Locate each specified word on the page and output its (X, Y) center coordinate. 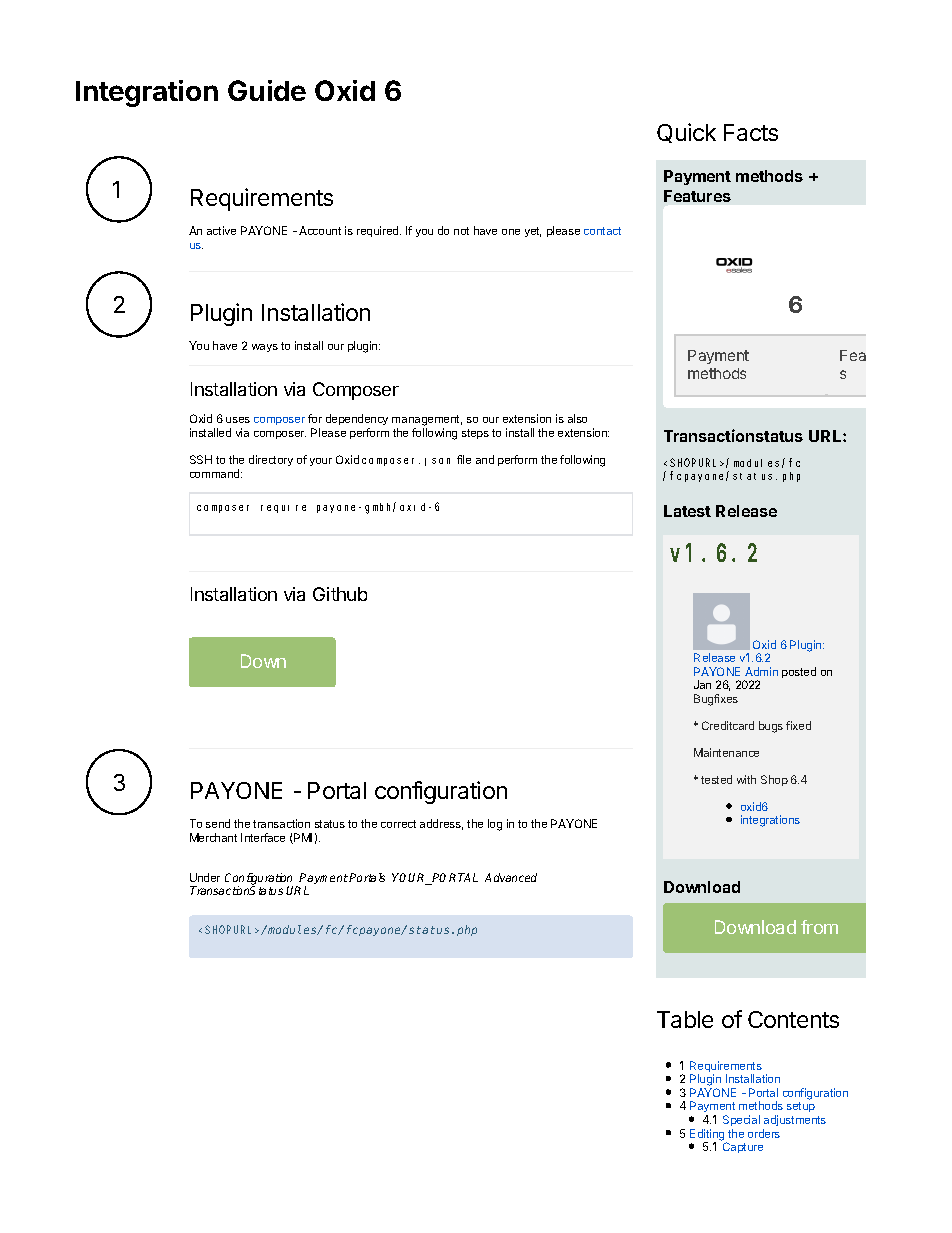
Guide (267, 90)
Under (205, 877)
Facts (751, 132)
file (464, 459)
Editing (708, 1136)
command (216, 473)
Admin (761, 671)
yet (533, 232)
